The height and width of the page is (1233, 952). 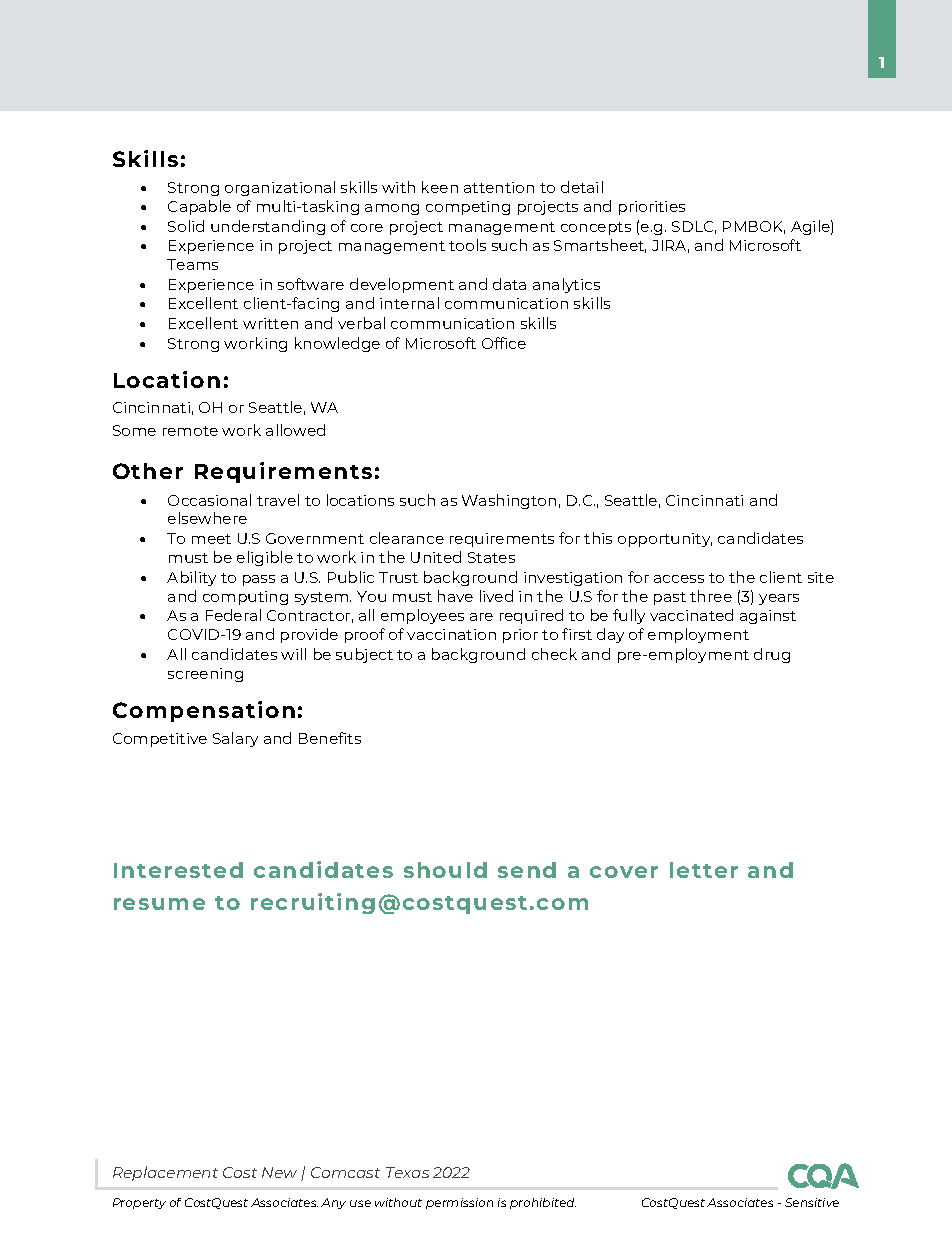 What do you see at coordinates (199, 207) in the page?
I see `Capable` at bounding box center [199, 207].
